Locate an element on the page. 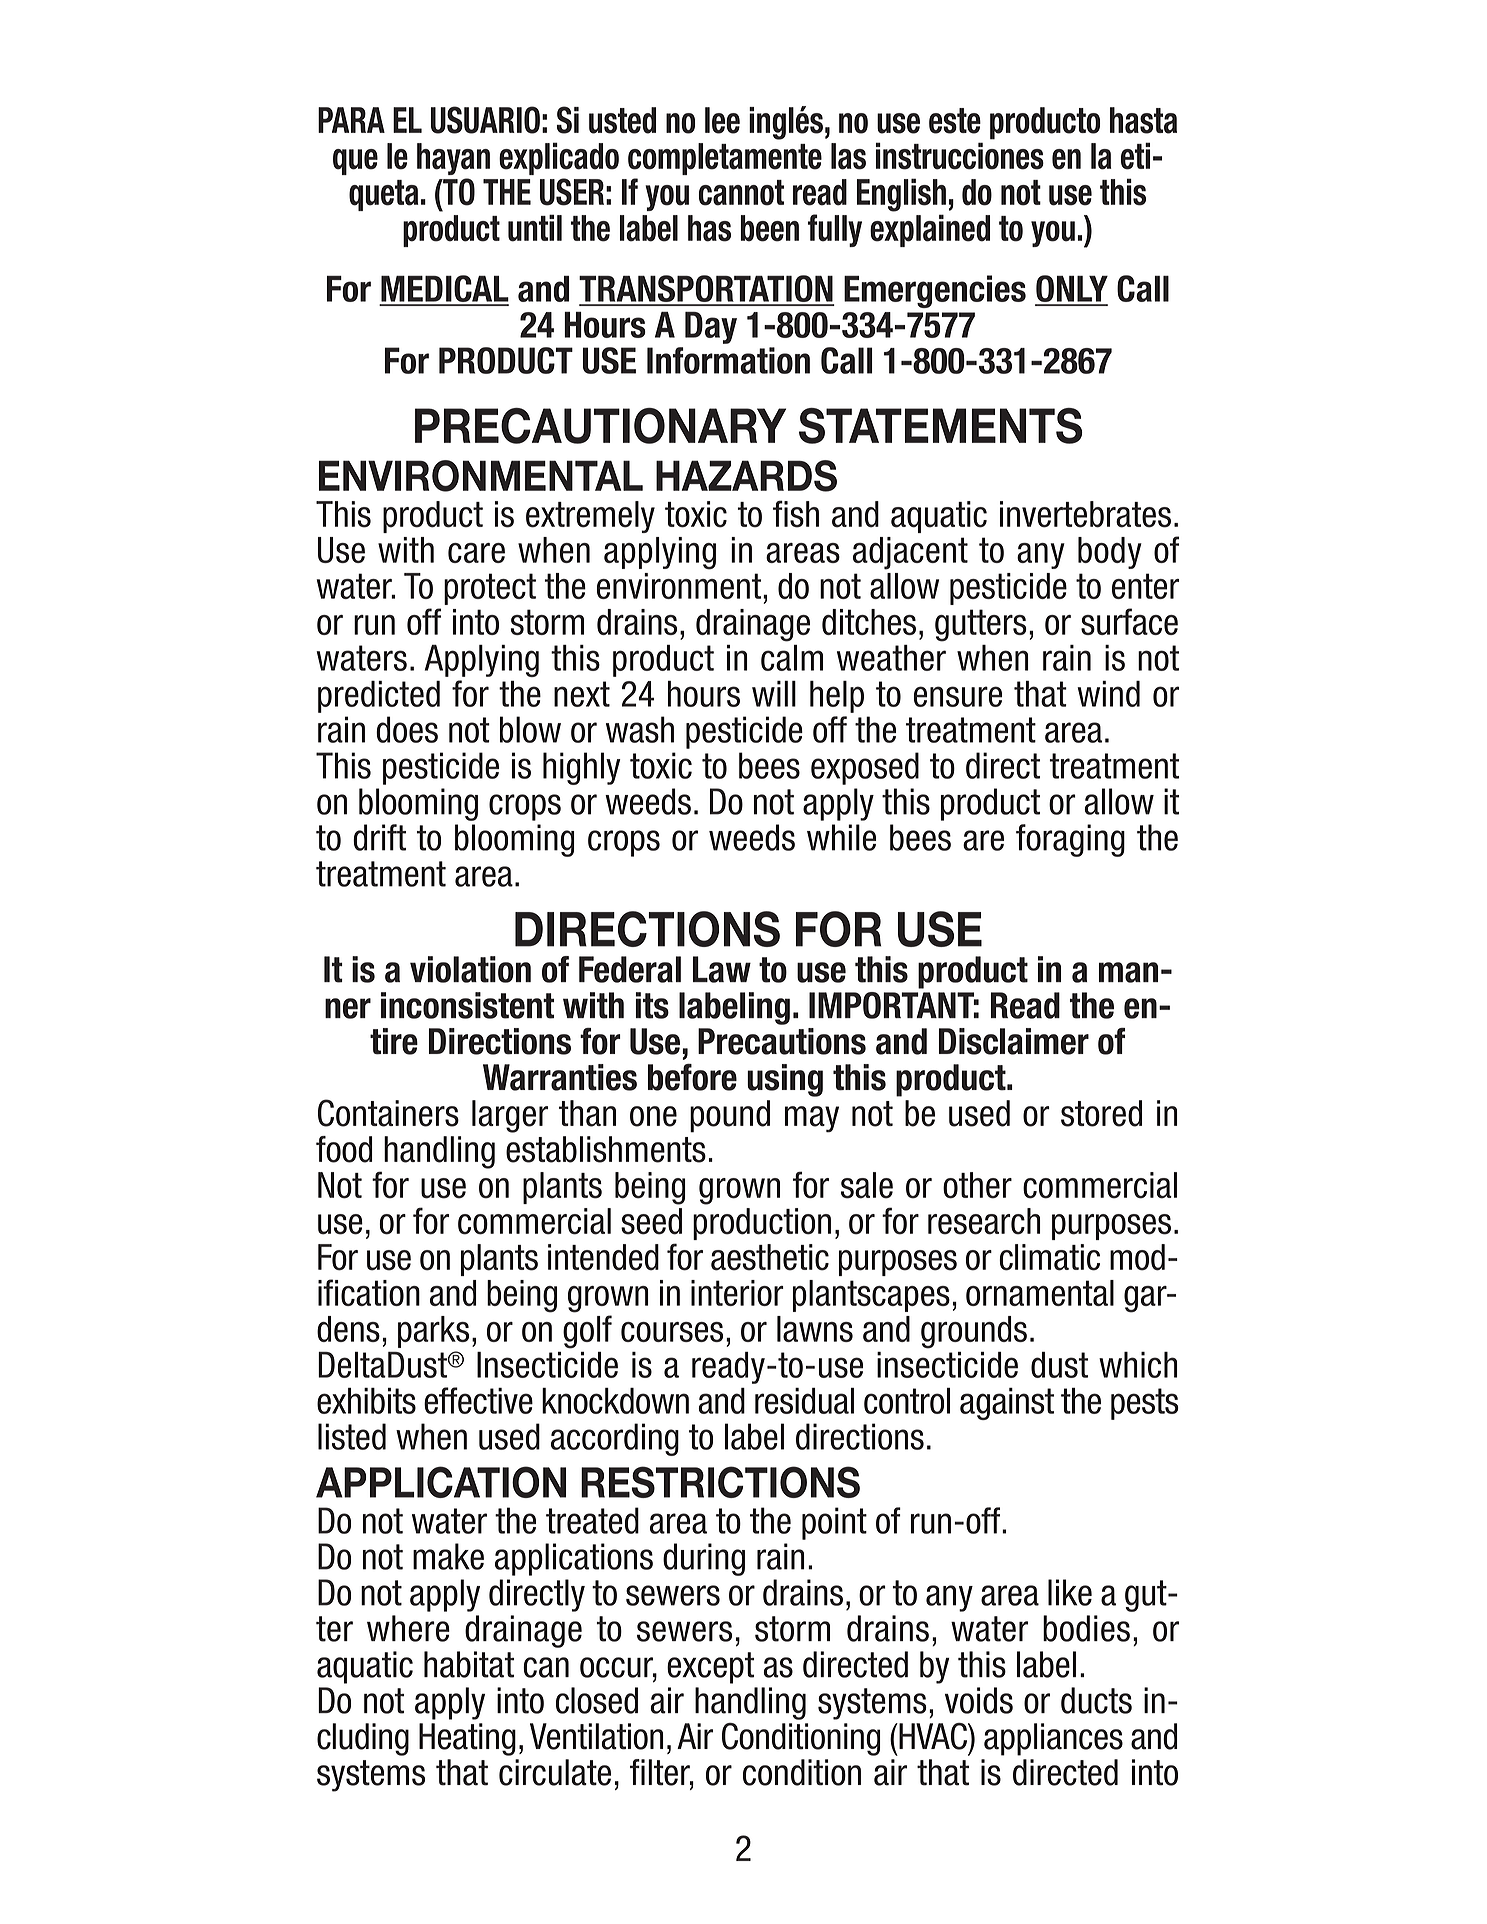  except is located at coordinates (710, 1668).
